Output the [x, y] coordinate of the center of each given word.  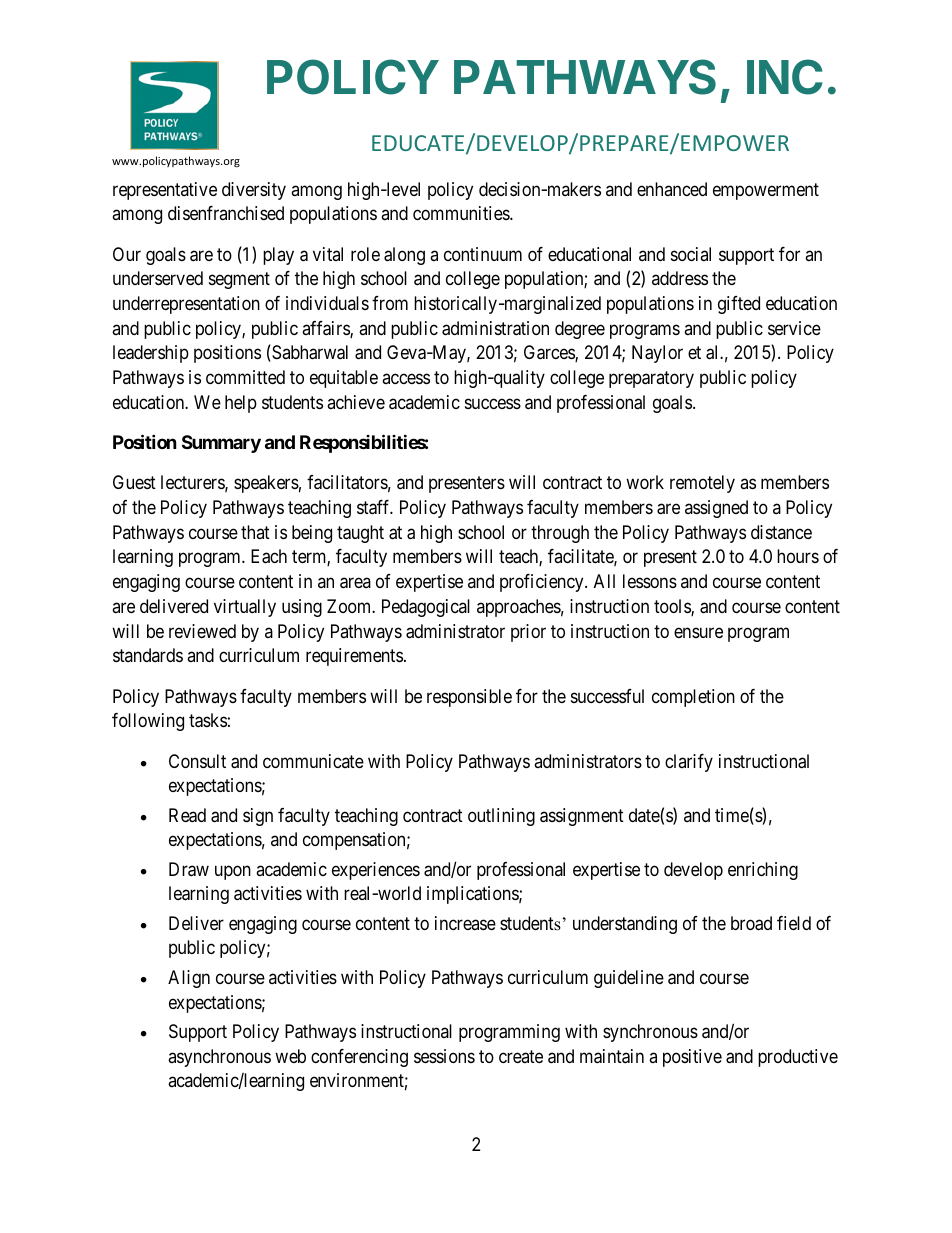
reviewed [202, 631]
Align [189, 979]
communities [462, 213]
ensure [698, 632]
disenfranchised [226, 213]
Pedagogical [426, 608]
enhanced [672, 189]
